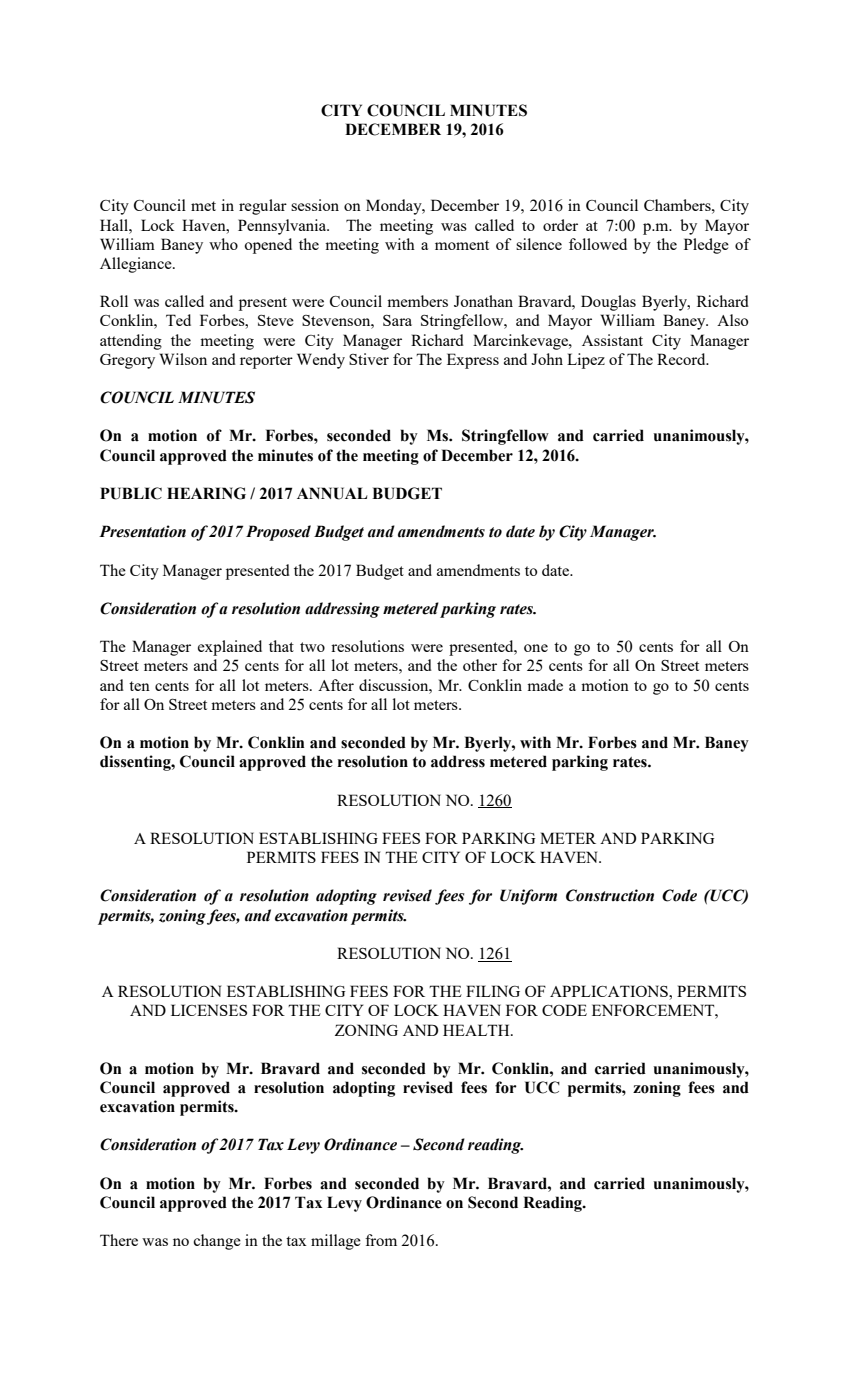  Describe the element at coordinates (528, 897) in the screenshot. I see `Uniform` at that location.
